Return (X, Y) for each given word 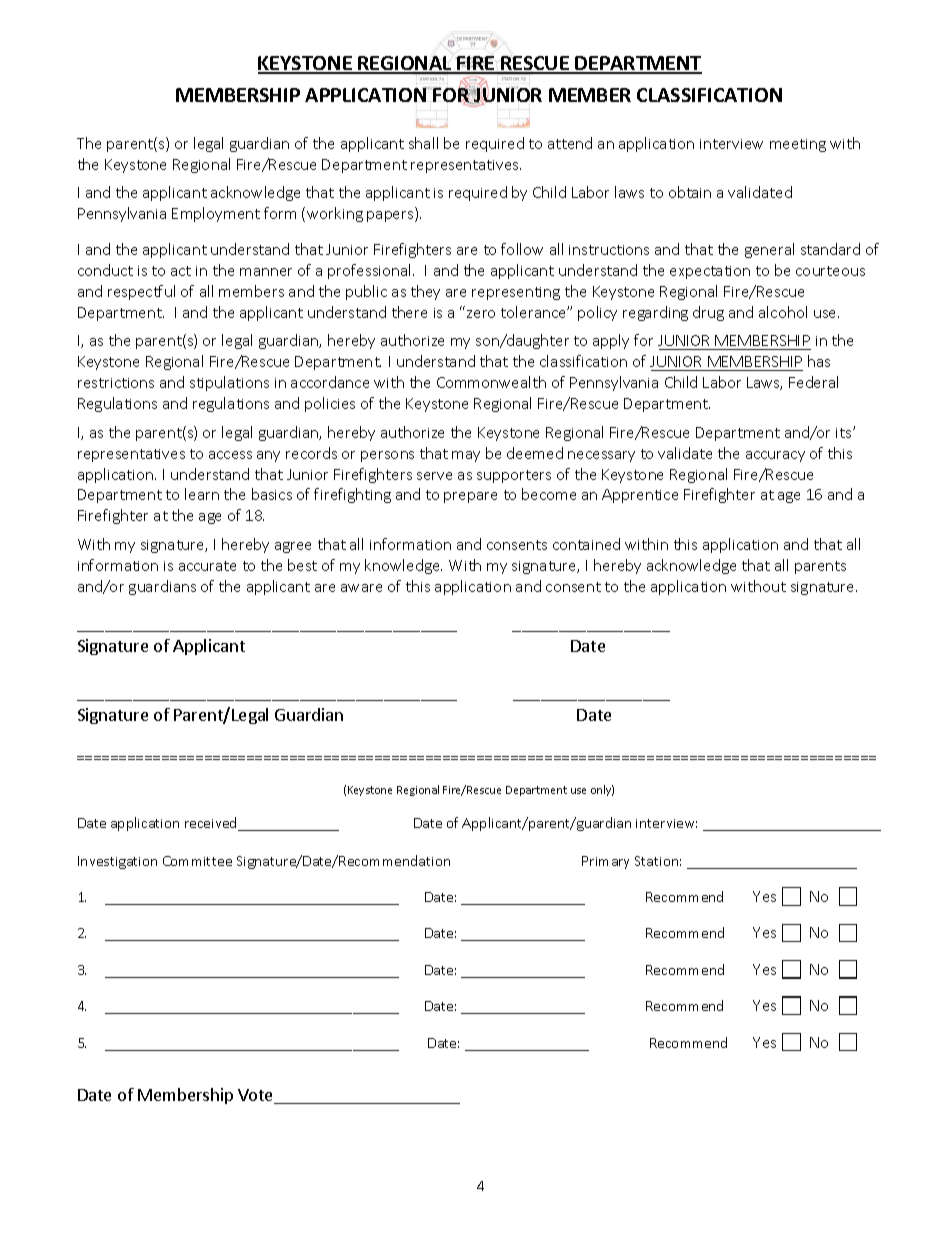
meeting (798, 145)
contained (586, 544)
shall (423, 143)
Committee (197, 861)
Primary (605, 862)
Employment (216, 214)
